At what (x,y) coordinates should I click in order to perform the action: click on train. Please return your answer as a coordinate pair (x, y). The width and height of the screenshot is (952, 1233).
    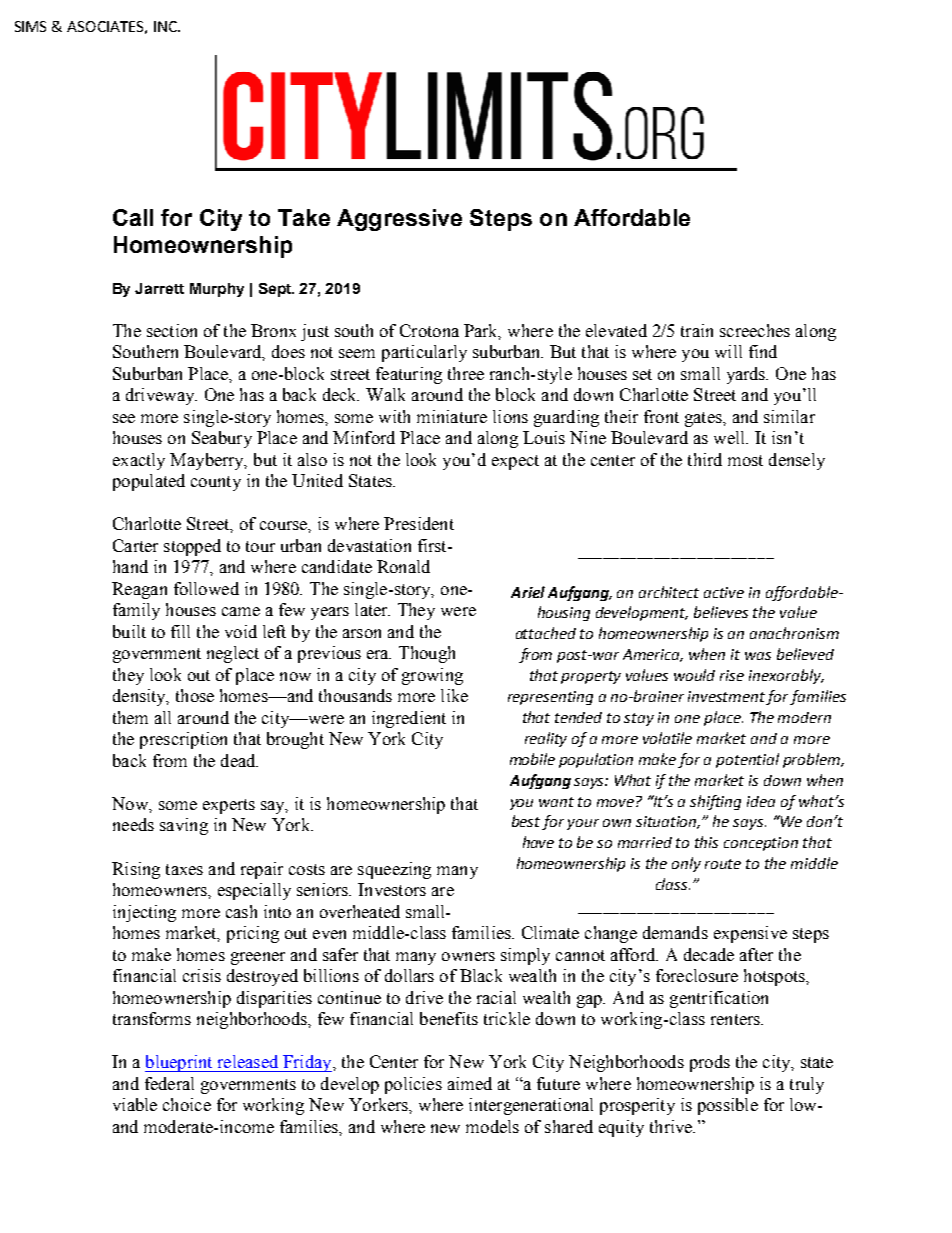
    Looking at the image, I should click on (697, 330).
